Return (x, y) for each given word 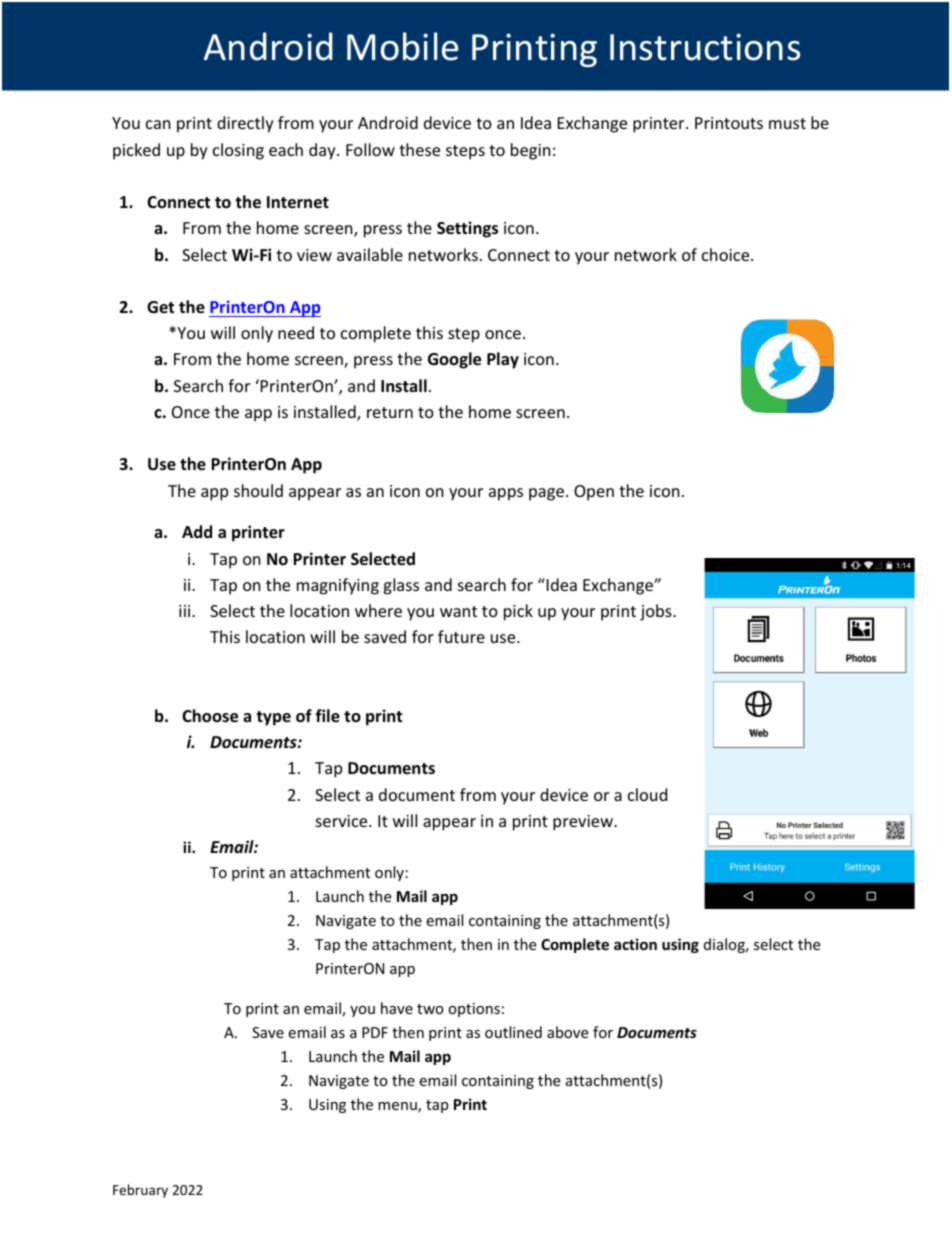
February (140, 1191)
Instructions (705, 47)
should (258, 490)
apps (506, 494)
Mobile (402, 46)
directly (245, 124)
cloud (647, 794)
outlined (513, 1032)
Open (594, 493)
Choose (210, 716)
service (343, 821)
